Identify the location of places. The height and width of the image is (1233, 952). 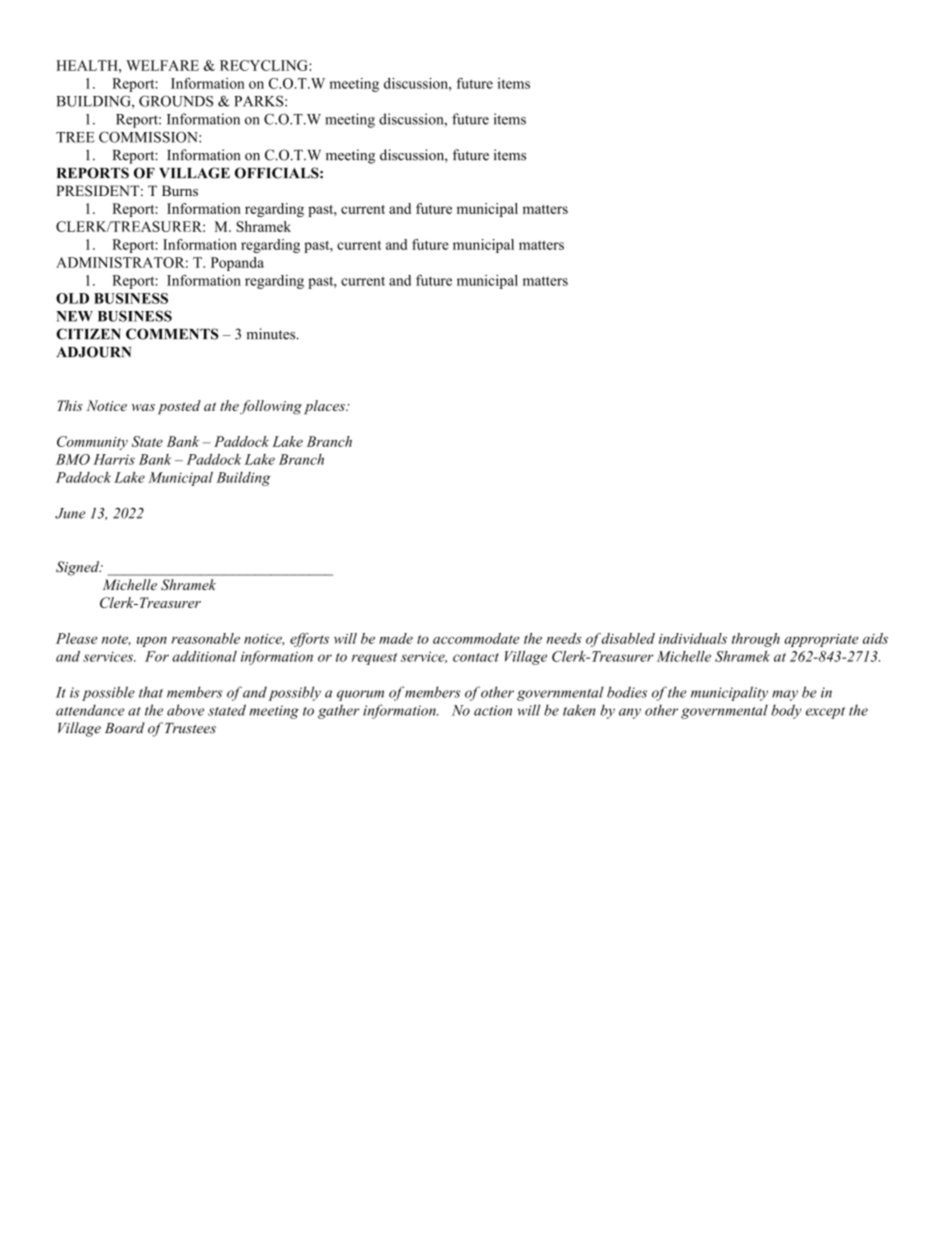
(325, 407).
